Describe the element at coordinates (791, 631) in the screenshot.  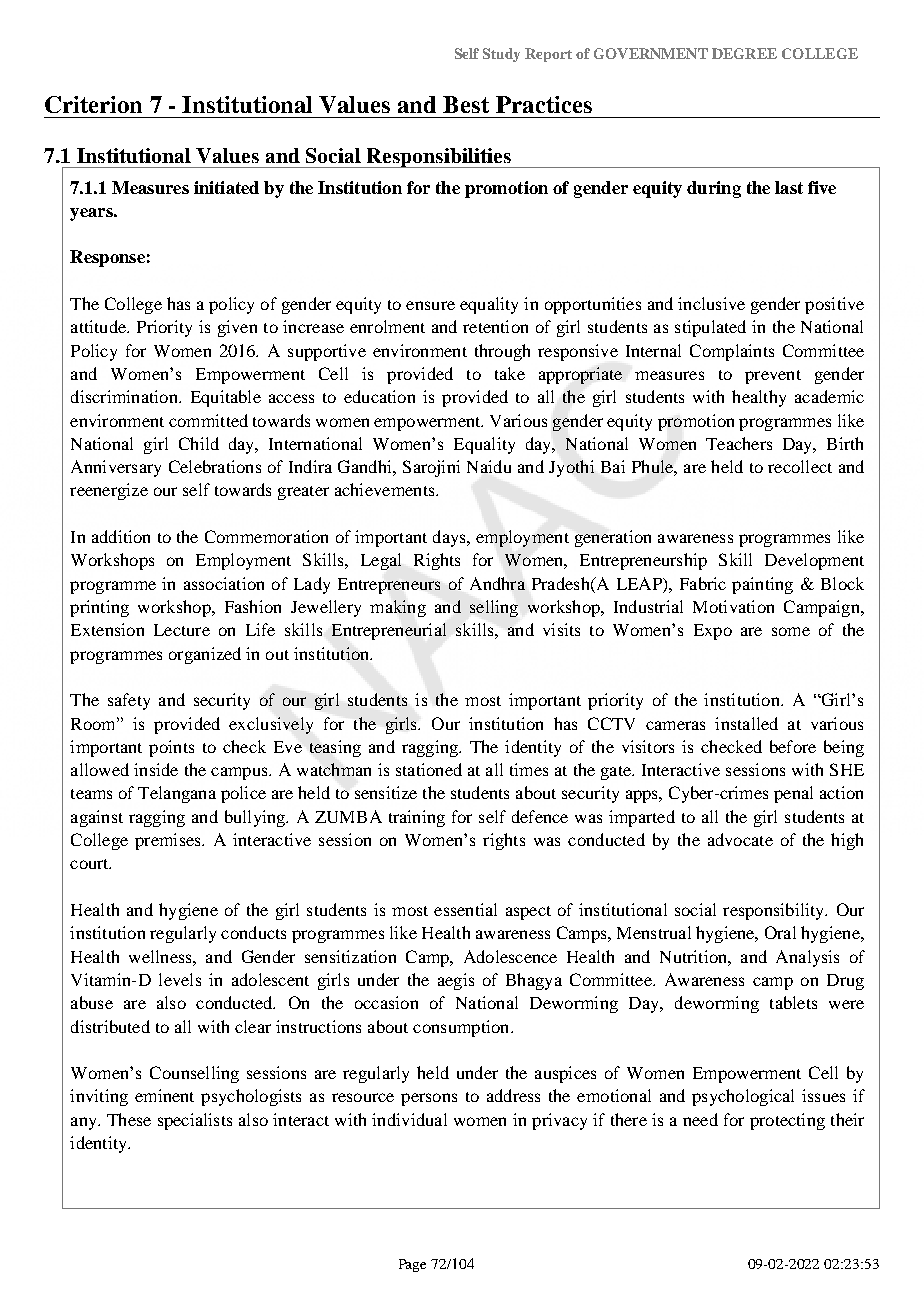
I see `some` at that location.
